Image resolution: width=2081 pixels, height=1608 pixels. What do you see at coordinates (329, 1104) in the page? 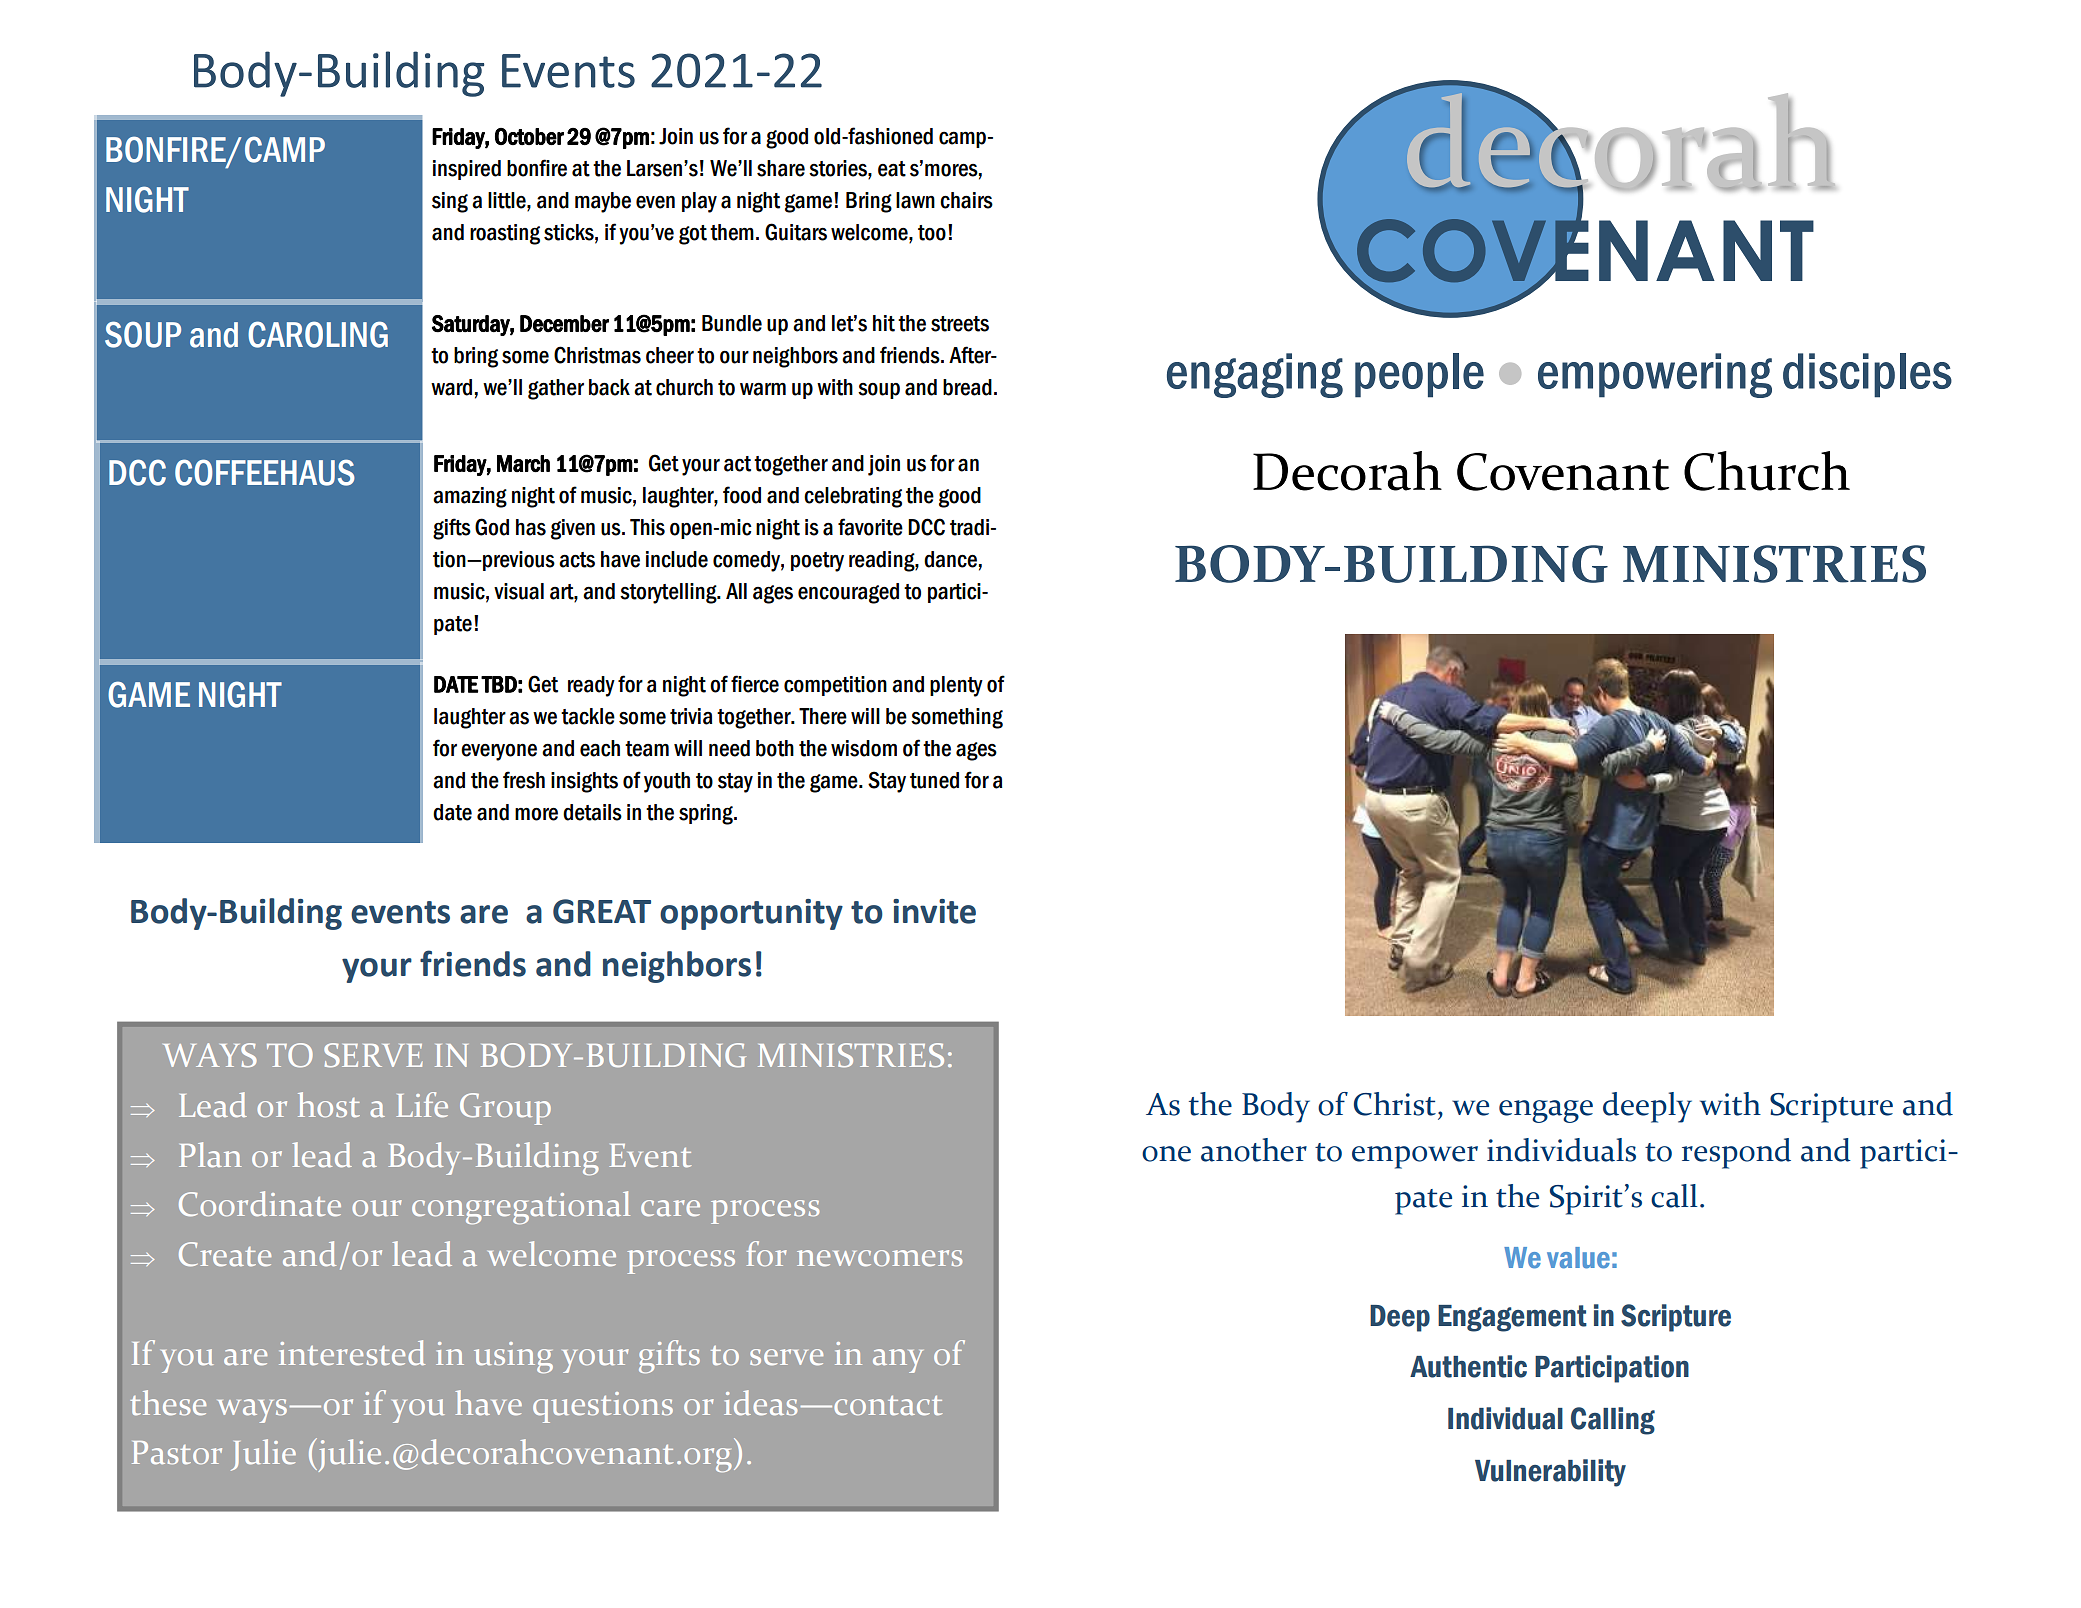
I see `host` at bounding box center [329, 1104].
